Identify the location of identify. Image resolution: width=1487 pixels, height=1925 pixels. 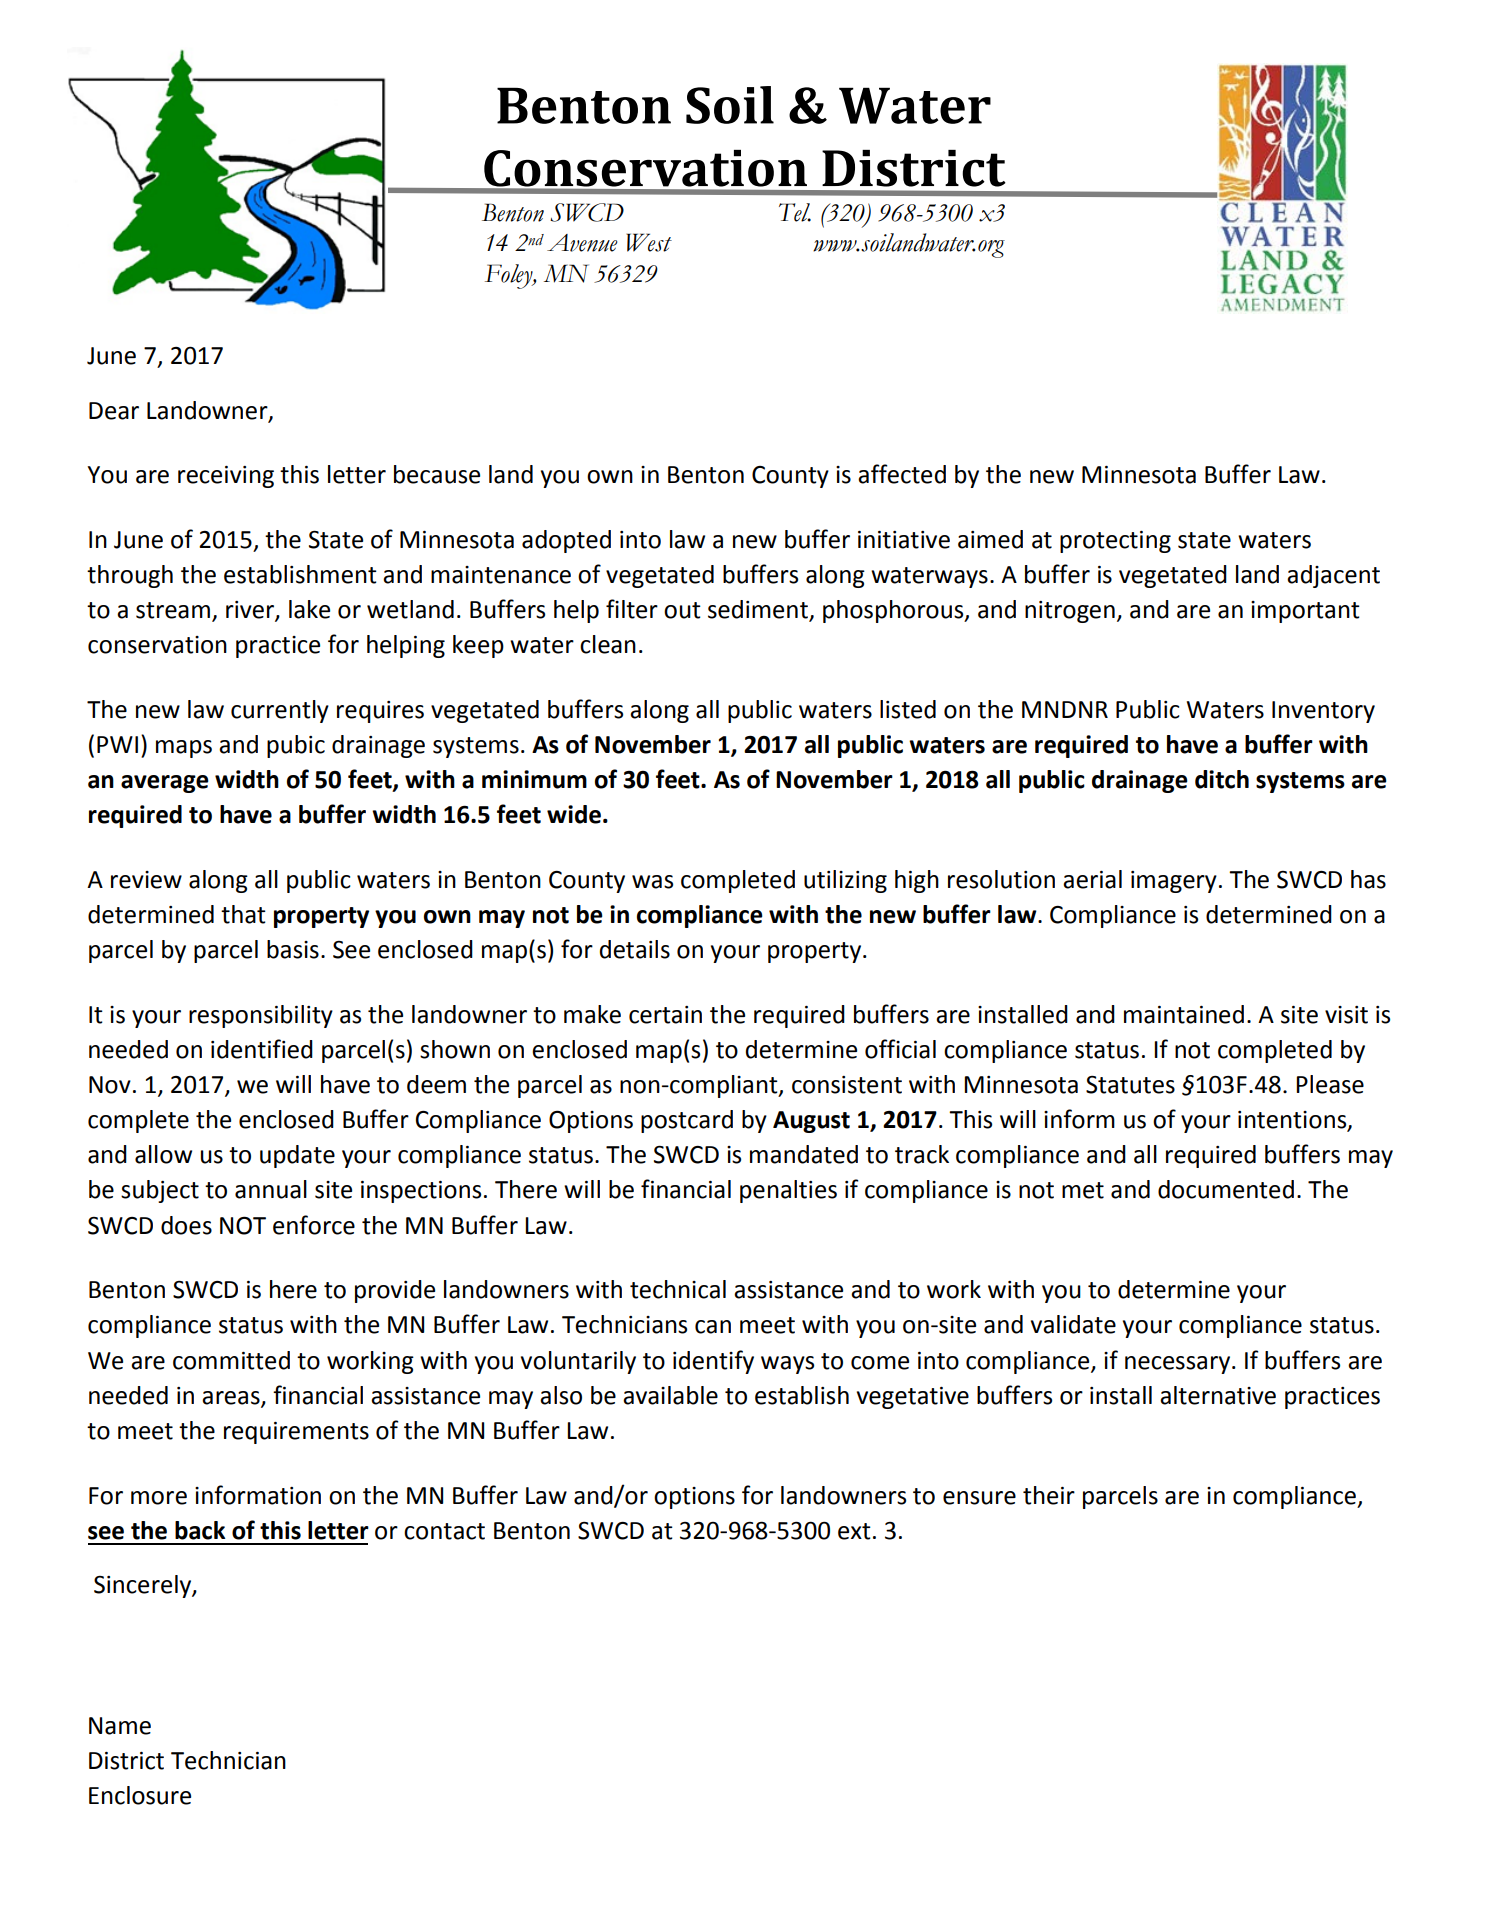
(713, 1362).
